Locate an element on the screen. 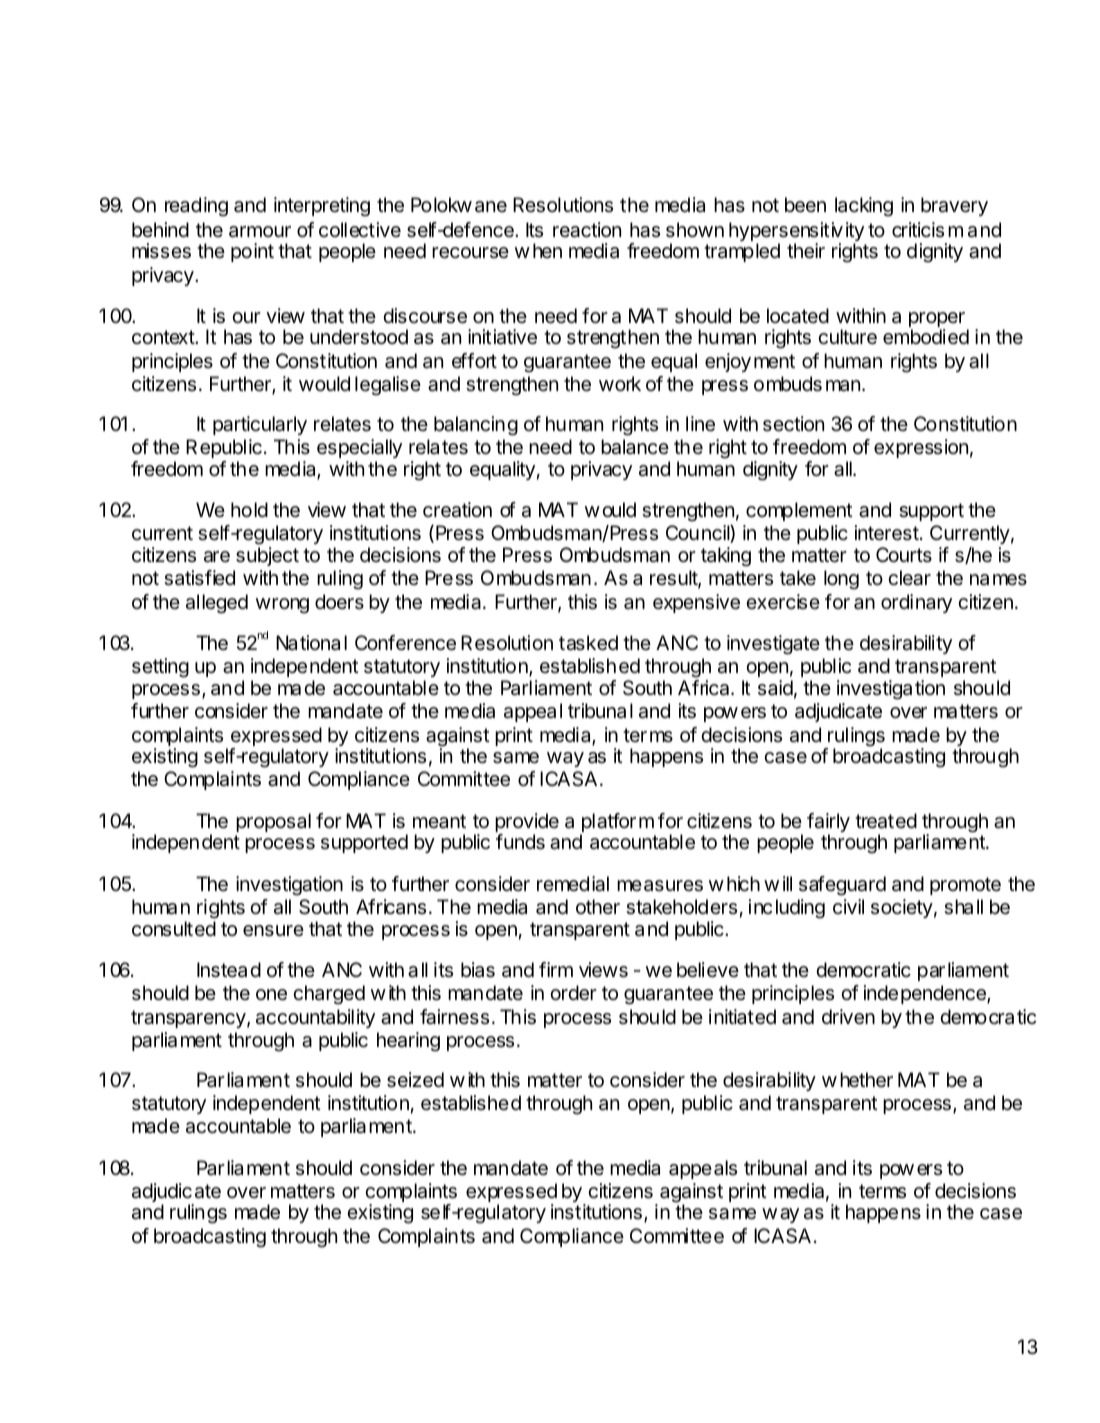 The width and height of the screenshot is (1100, 1423). tasked is located at coordinates (588, 643).
